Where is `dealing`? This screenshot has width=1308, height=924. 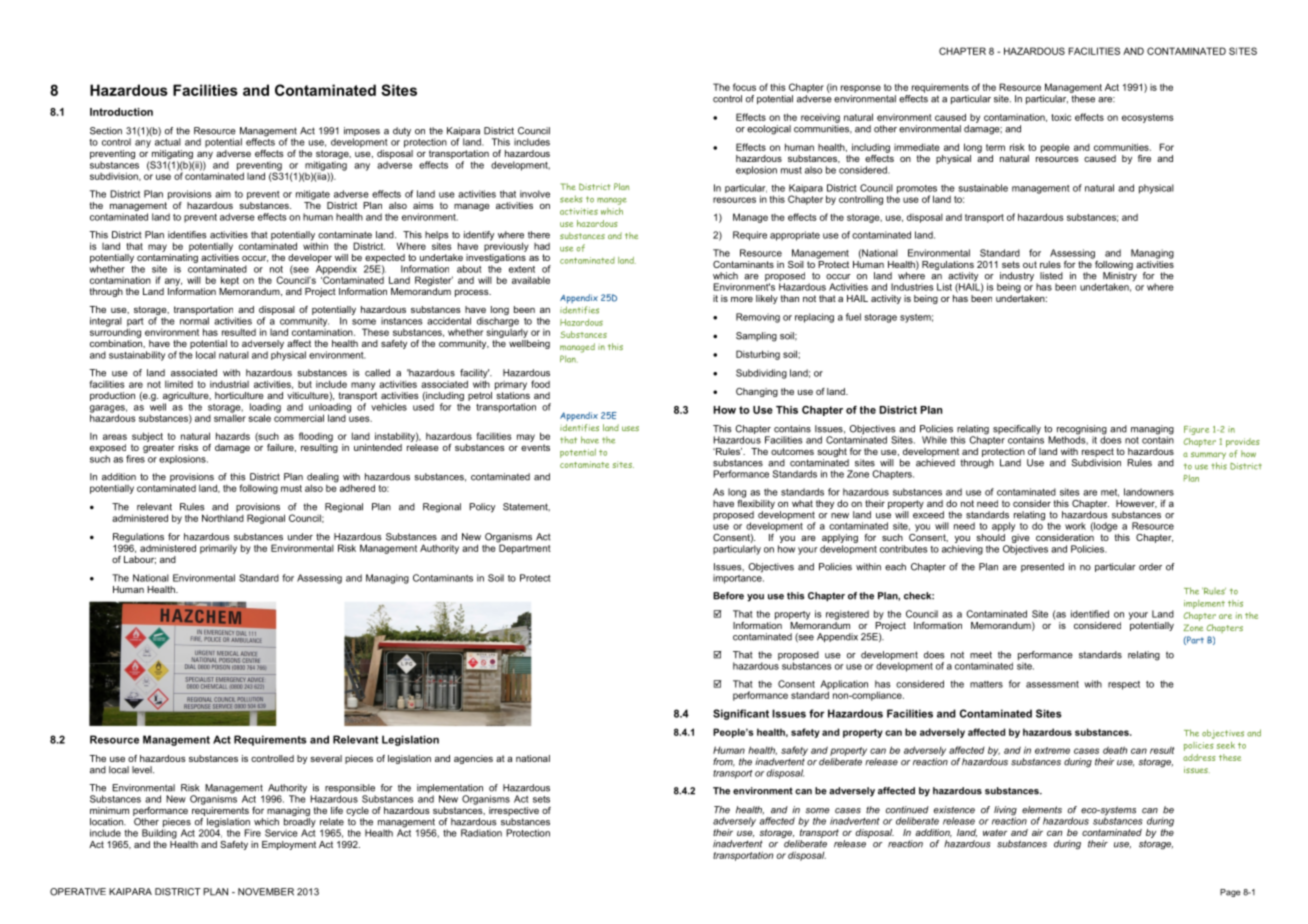 dealing is located at coordinates (323, 479).
